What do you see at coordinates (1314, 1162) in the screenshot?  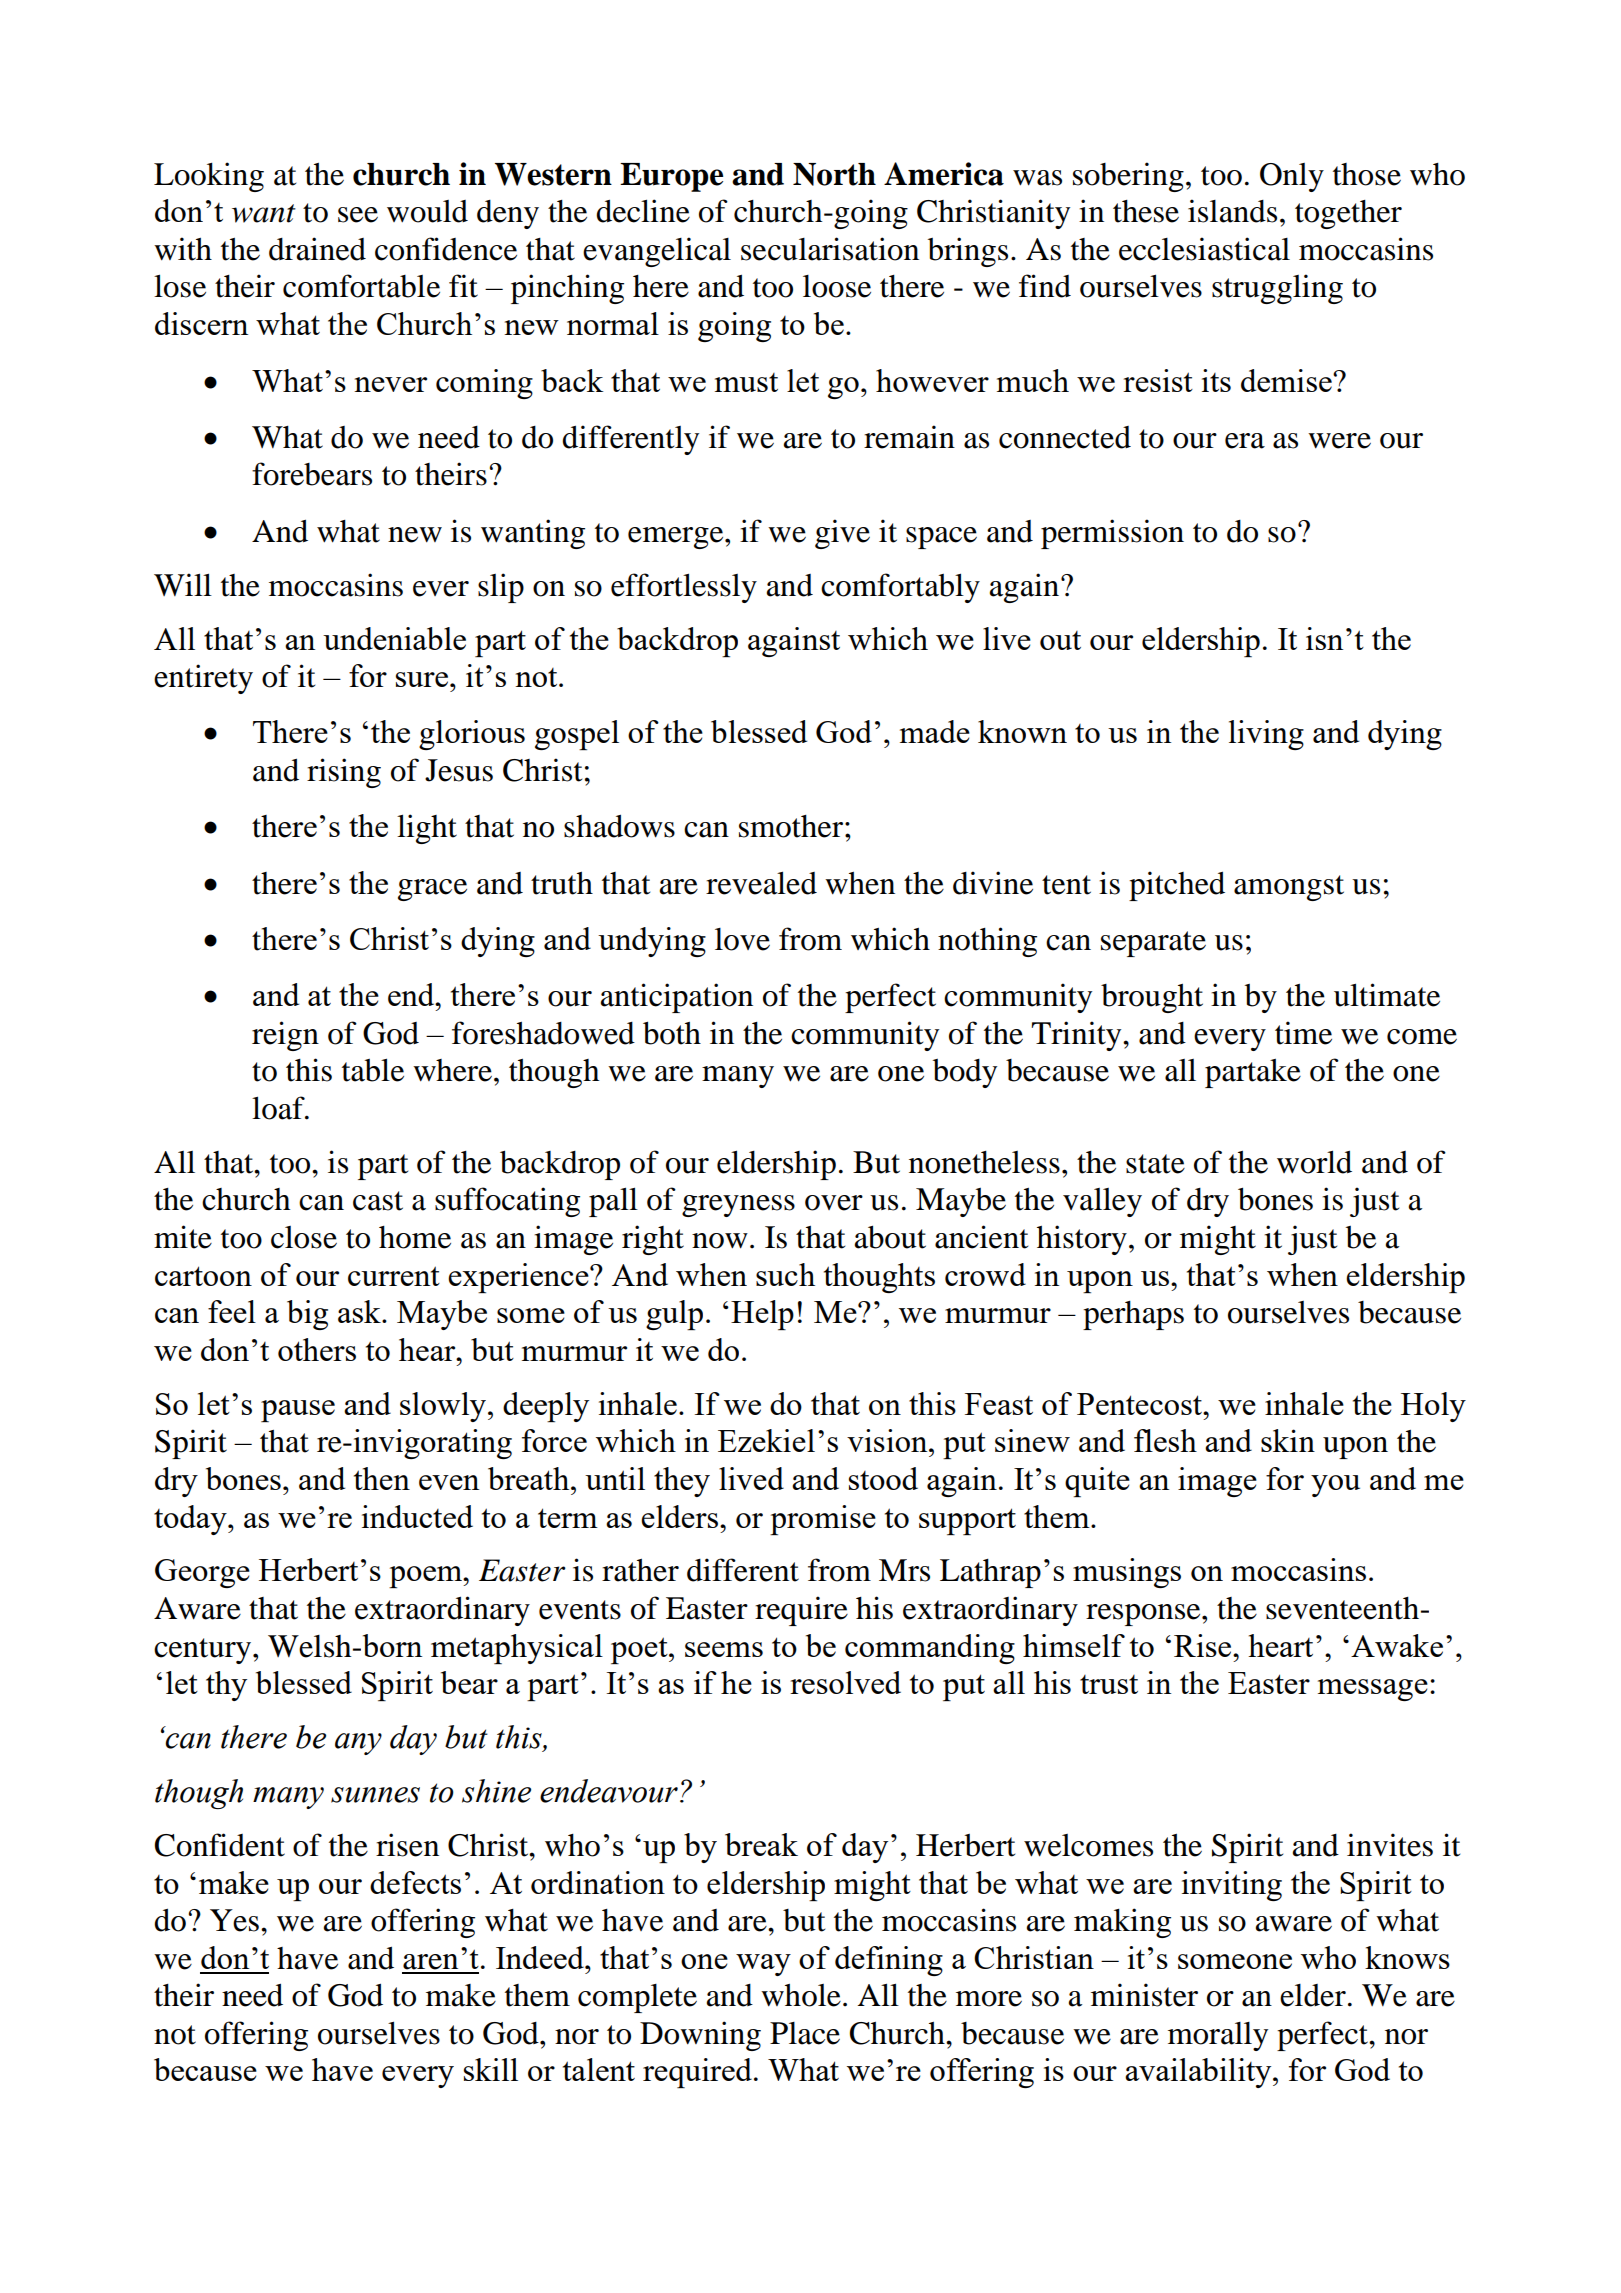 I see `world` at bounding box center [1314, 1162].
